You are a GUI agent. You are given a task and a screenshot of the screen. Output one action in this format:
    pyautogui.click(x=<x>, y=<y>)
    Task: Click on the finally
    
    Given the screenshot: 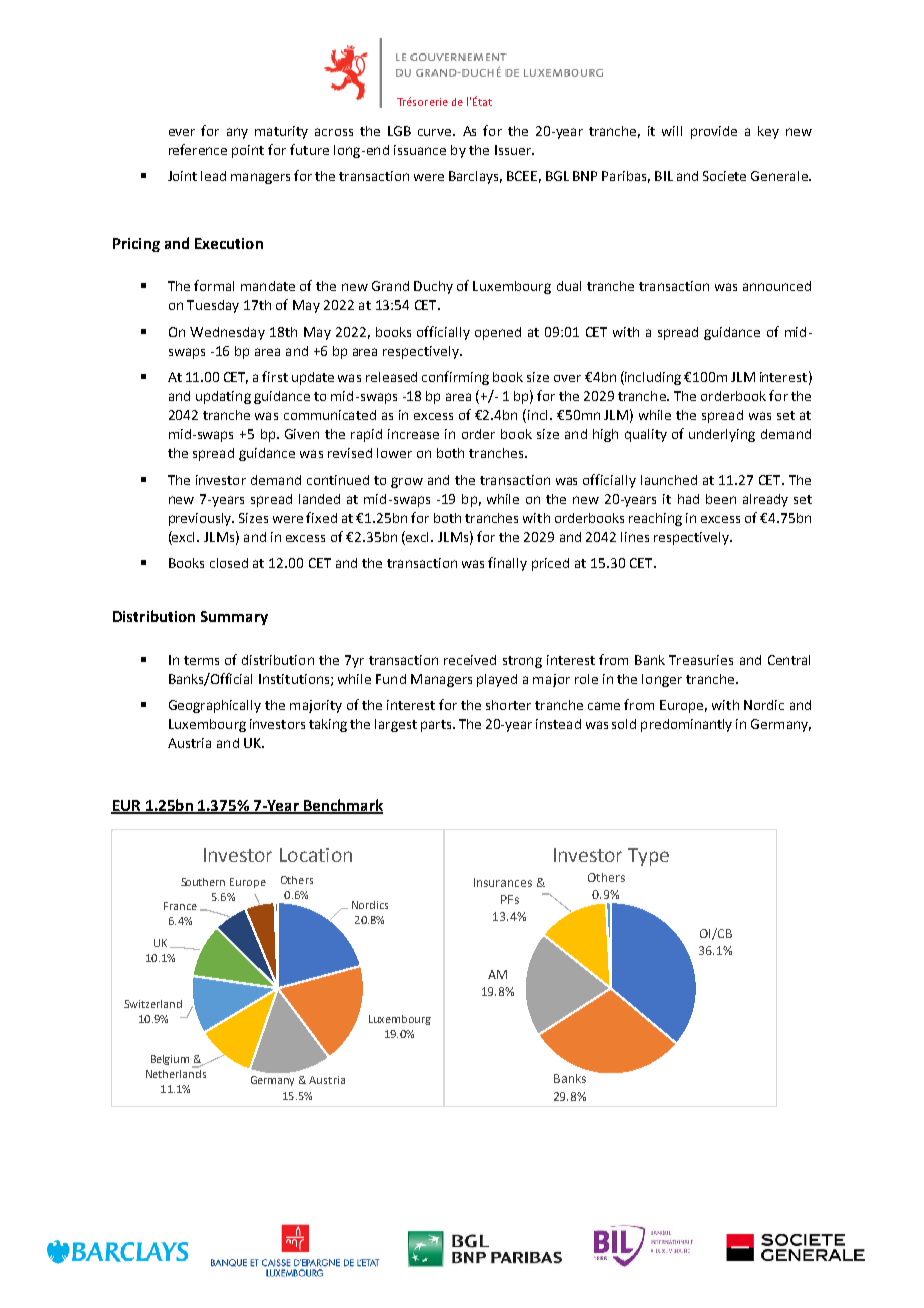 What is the action you would take?
    pyautogui.click(x=507, y=564)
